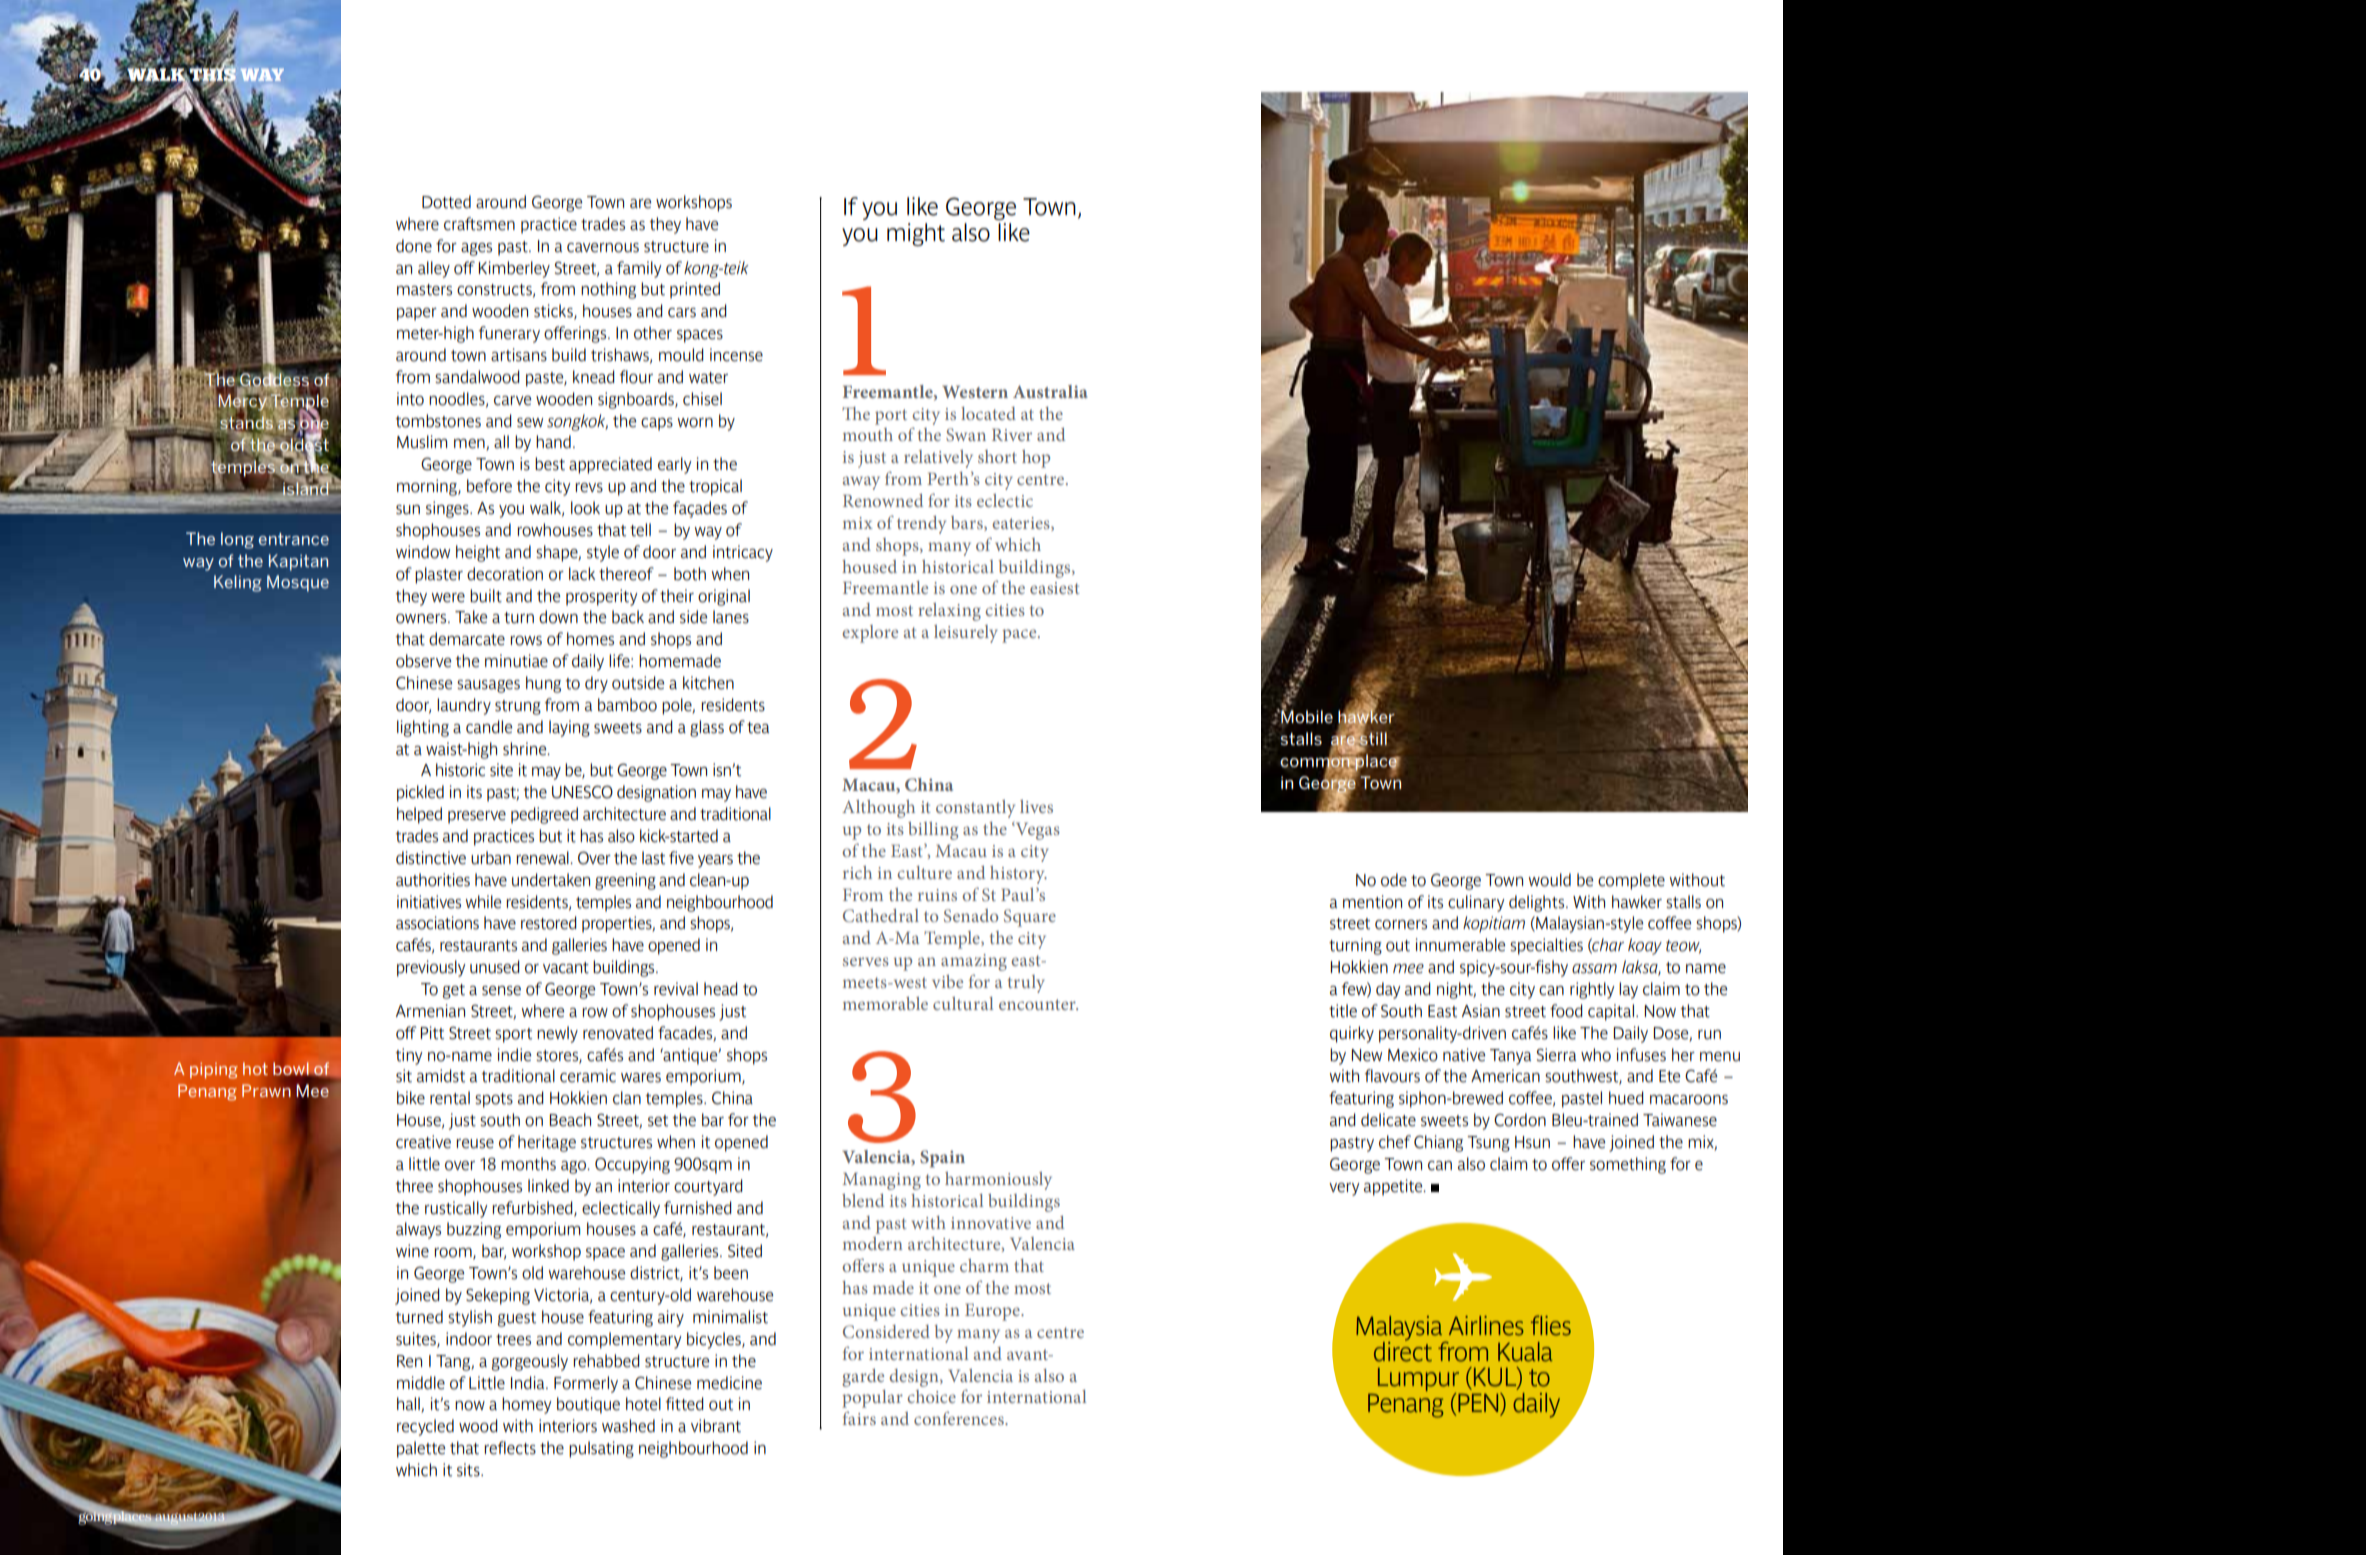  Describe the element at coordinates (1418, 1381) in the document. I see `Lumpur` at that location.
